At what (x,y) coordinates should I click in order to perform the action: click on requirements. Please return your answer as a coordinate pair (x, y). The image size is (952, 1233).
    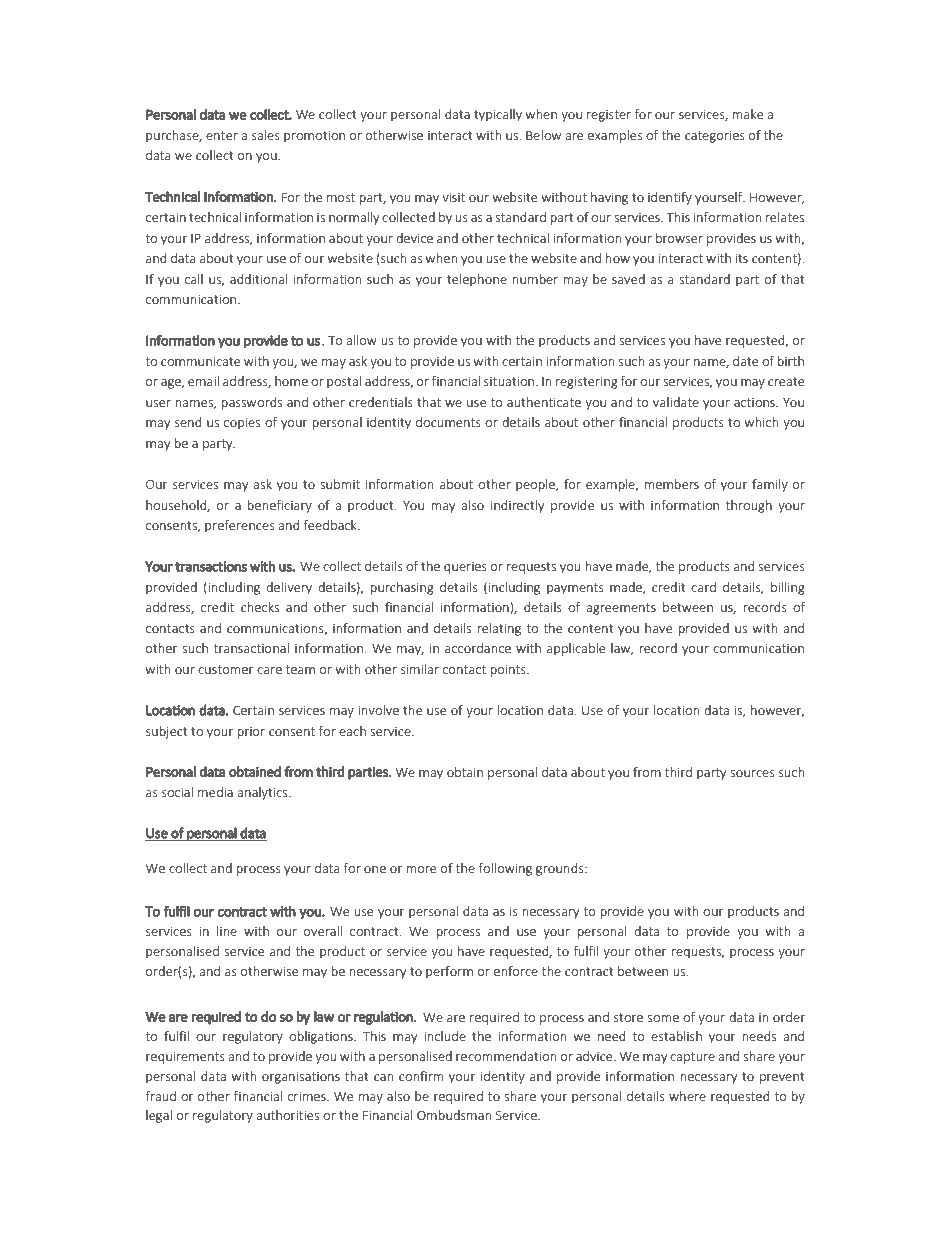
    Looking at the image, I should click on (185, 1057).
